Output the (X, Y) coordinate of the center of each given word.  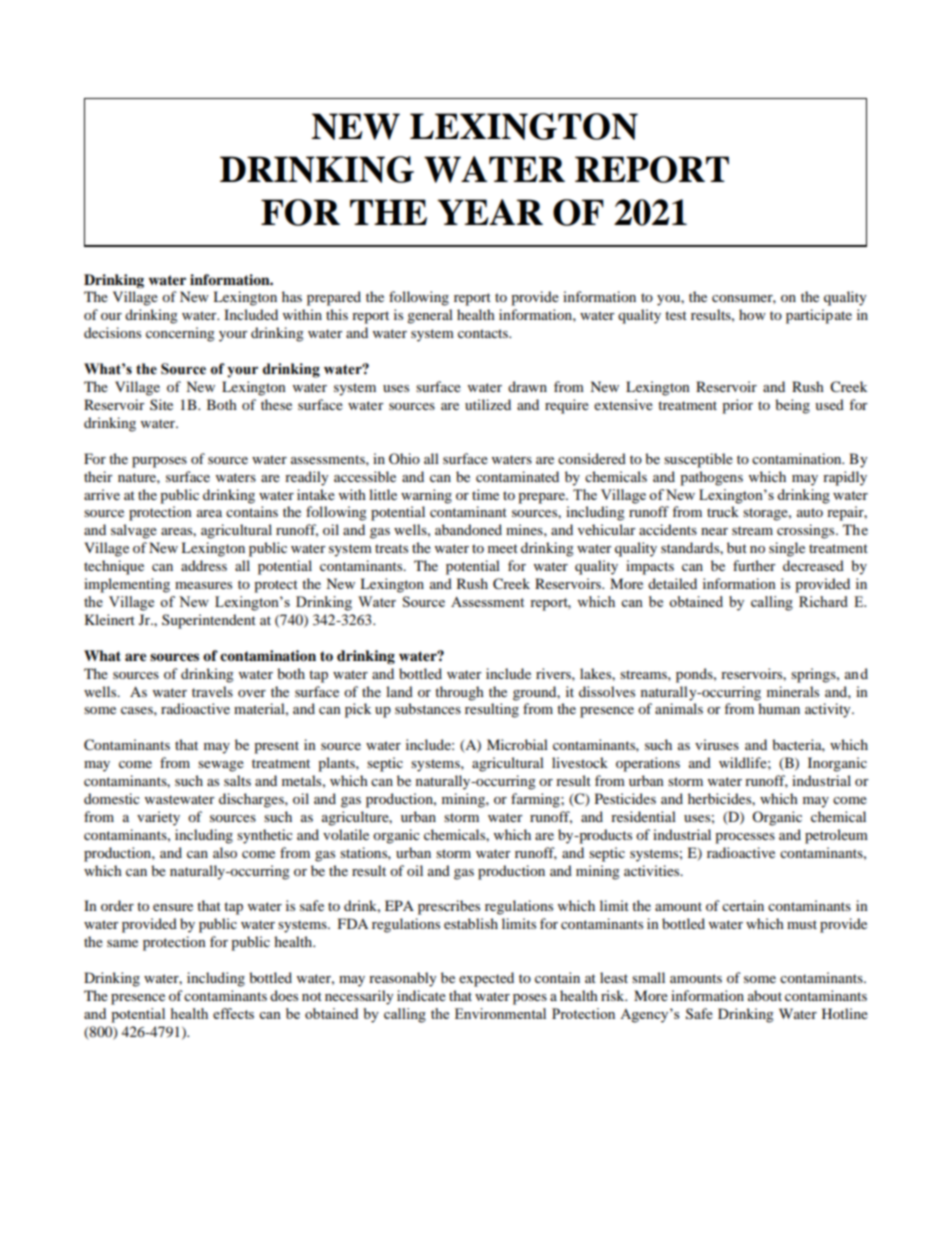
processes (745, 838)
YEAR (490, 212)
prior (737, 406)
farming (536, 800)
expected (486, 979)
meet (503, 548)
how (752, 314)
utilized (488, 404)
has (292, 296)
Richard (823, 601)
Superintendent (209, 621)
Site (161, 404)
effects (233, 1013)
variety (158, 818)
